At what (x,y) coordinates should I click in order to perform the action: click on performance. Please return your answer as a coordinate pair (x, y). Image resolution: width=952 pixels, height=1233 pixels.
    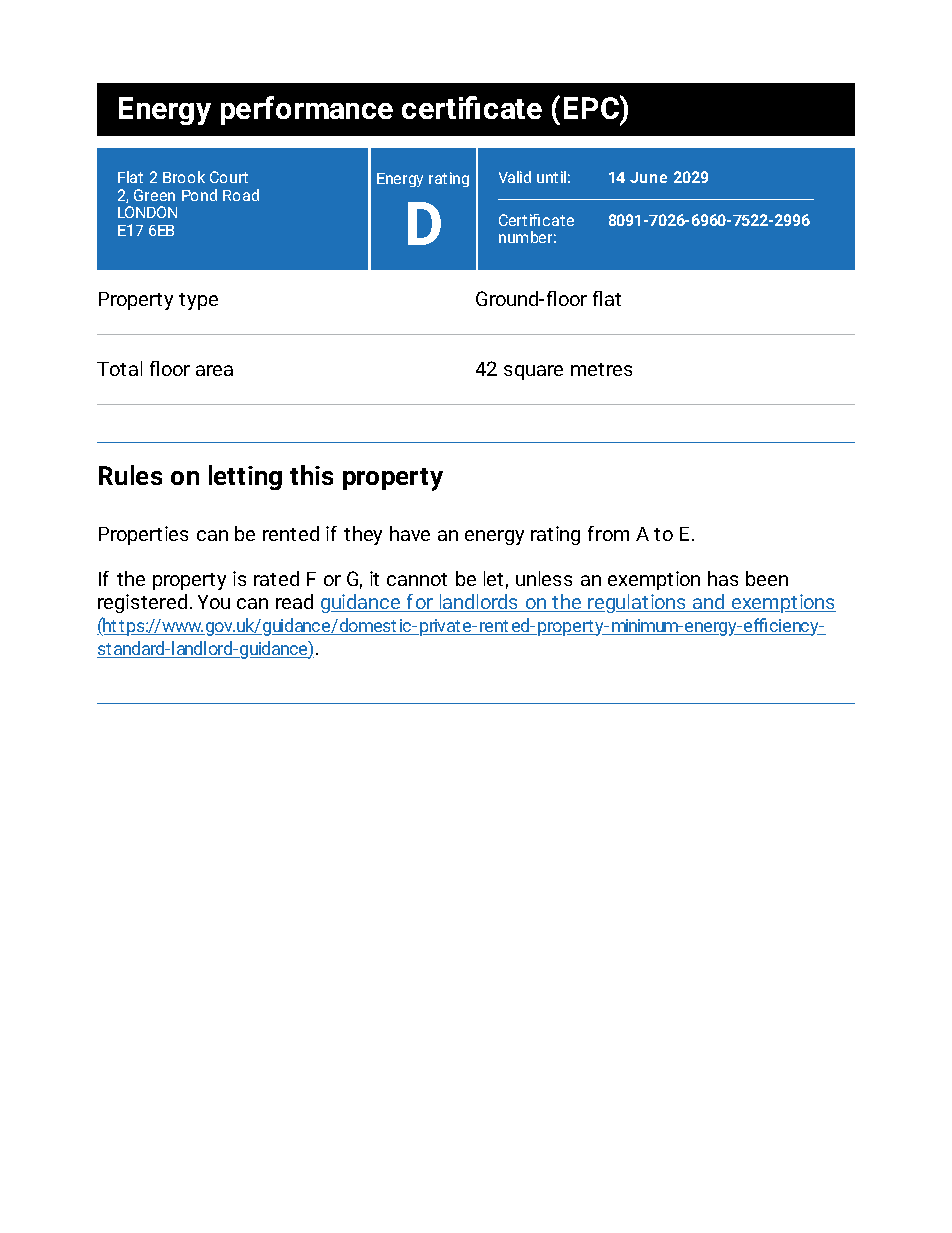
    Looking at the image, I should click on (307, 110).
